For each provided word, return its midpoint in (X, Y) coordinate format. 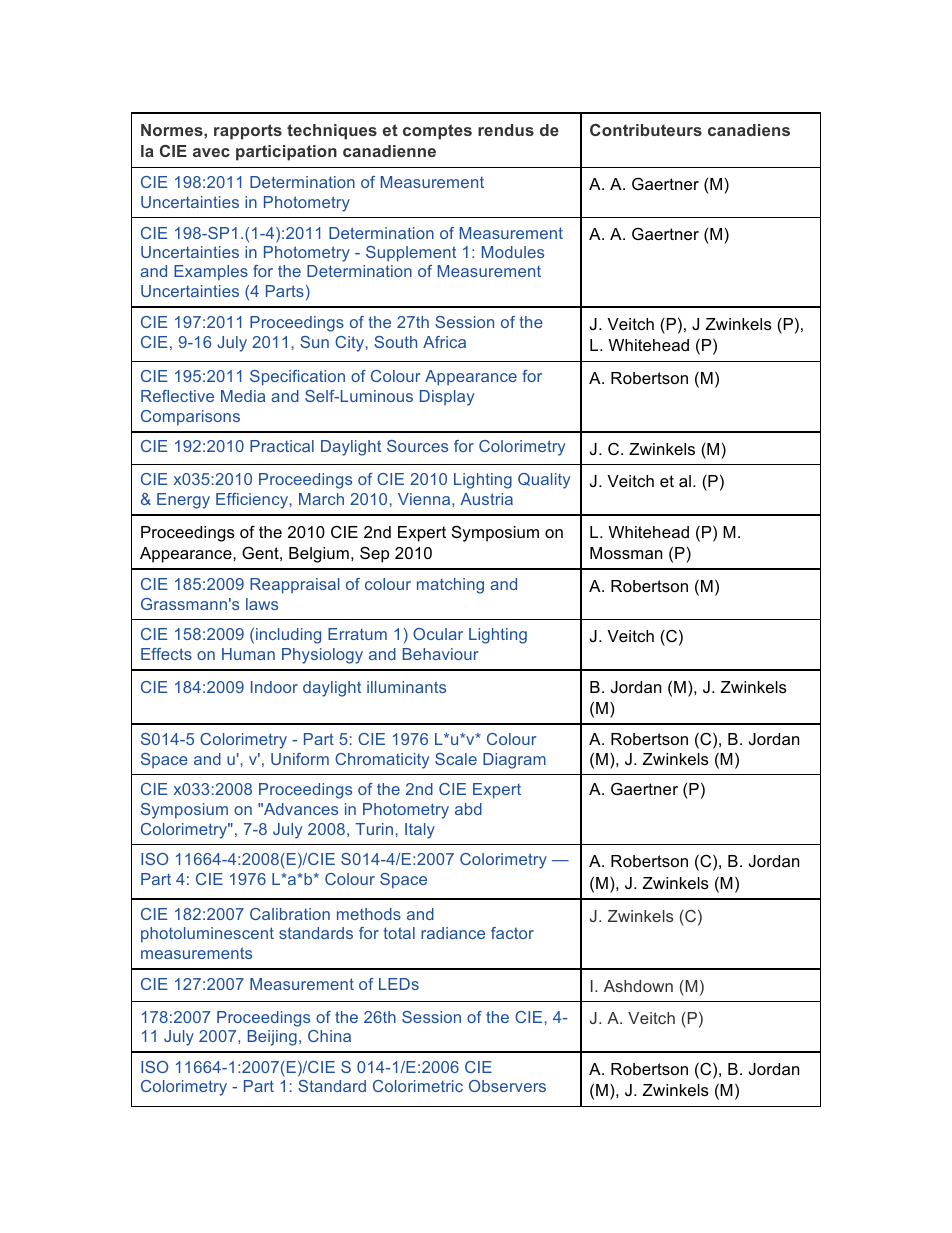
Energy (183, 501)
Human (248, 654)
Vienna (425, 499)
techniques (332, 132)
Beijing (272, 1038)
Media (243, 396)
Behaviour (440, 654)
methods (369, 914)
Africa (444, 342)
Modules (513, 252)
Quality (544, 481)
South (395, 342)
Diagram (514, 761)
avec (211, 152)
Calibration (290, 914)
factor (512, 933)
